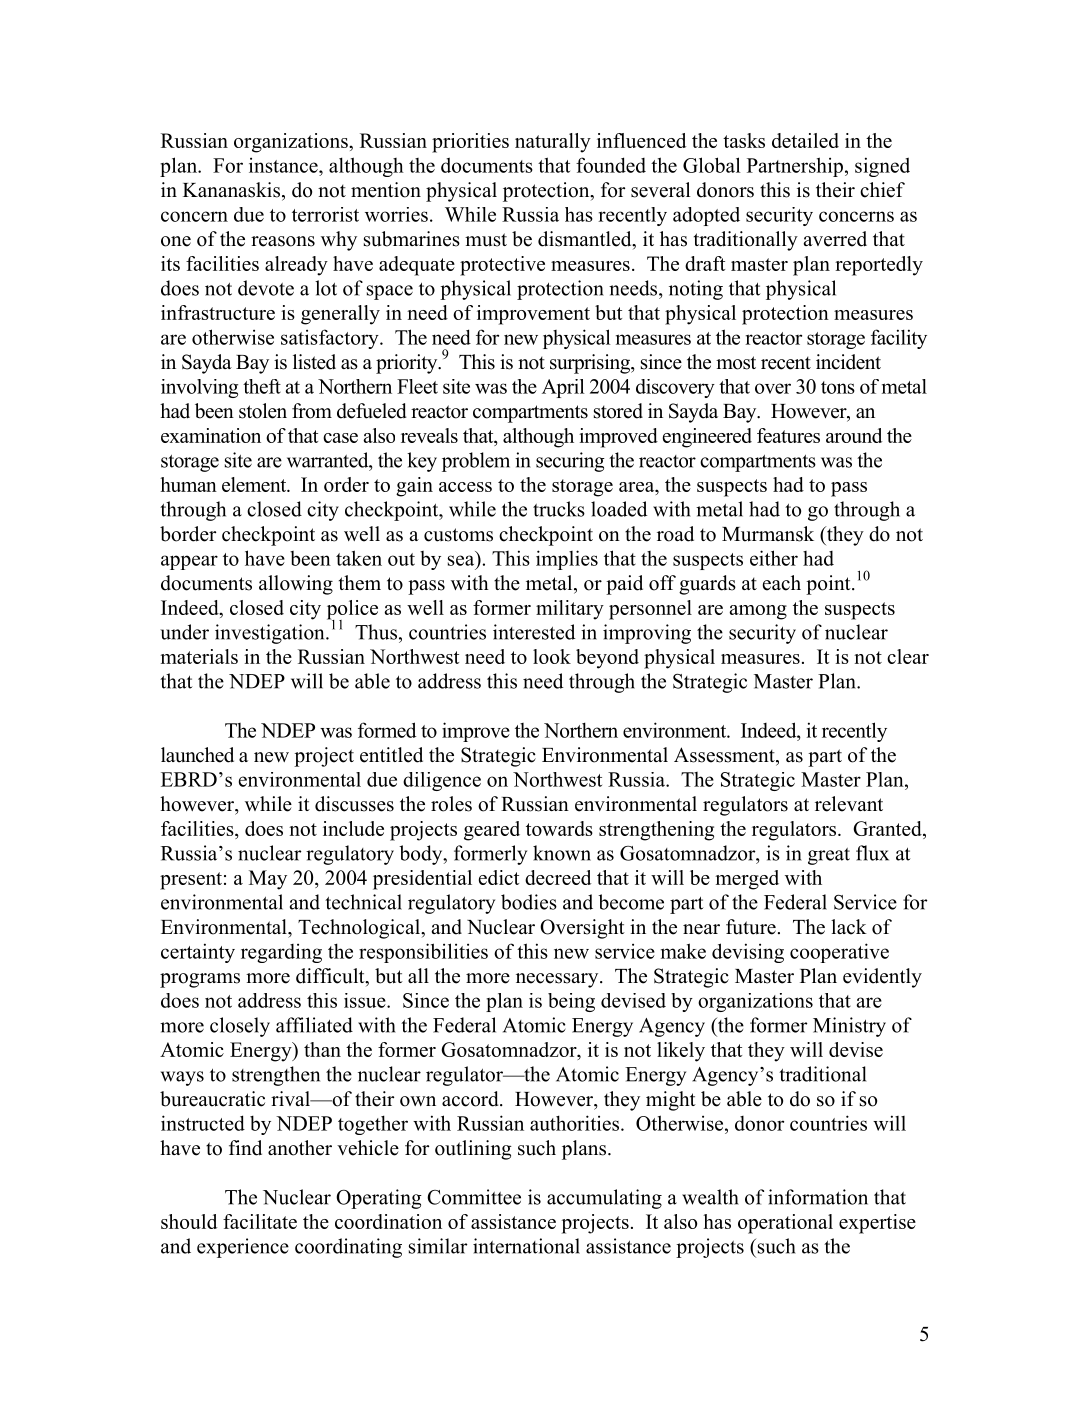 This page has width=1090, height=1410. What do you see at coordinates (260, 1221) in the page?
I see `facilitate` at bounding box center [260, 1221].
